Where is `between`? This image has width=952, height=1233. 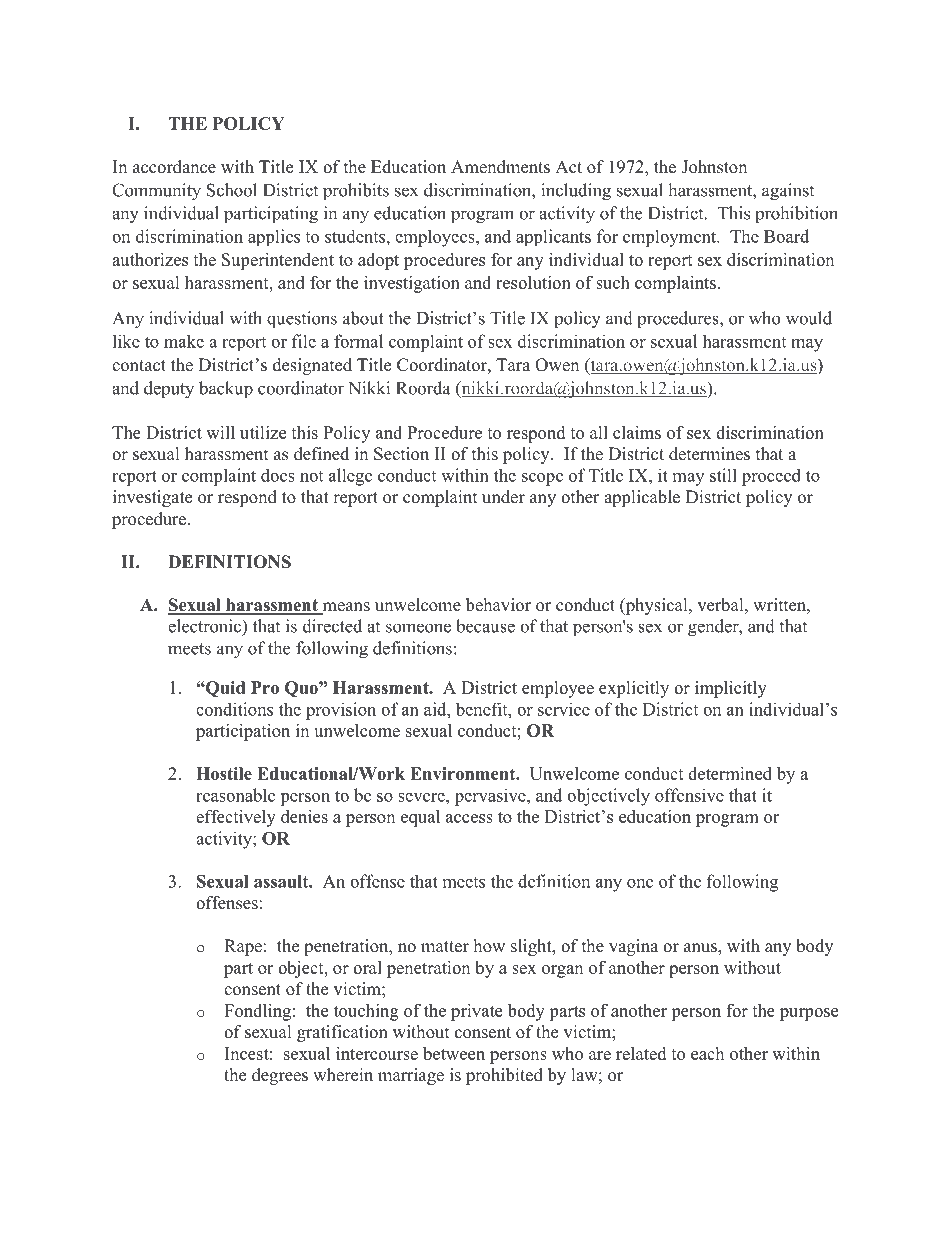
between is located at coordinates (454, 1053).
